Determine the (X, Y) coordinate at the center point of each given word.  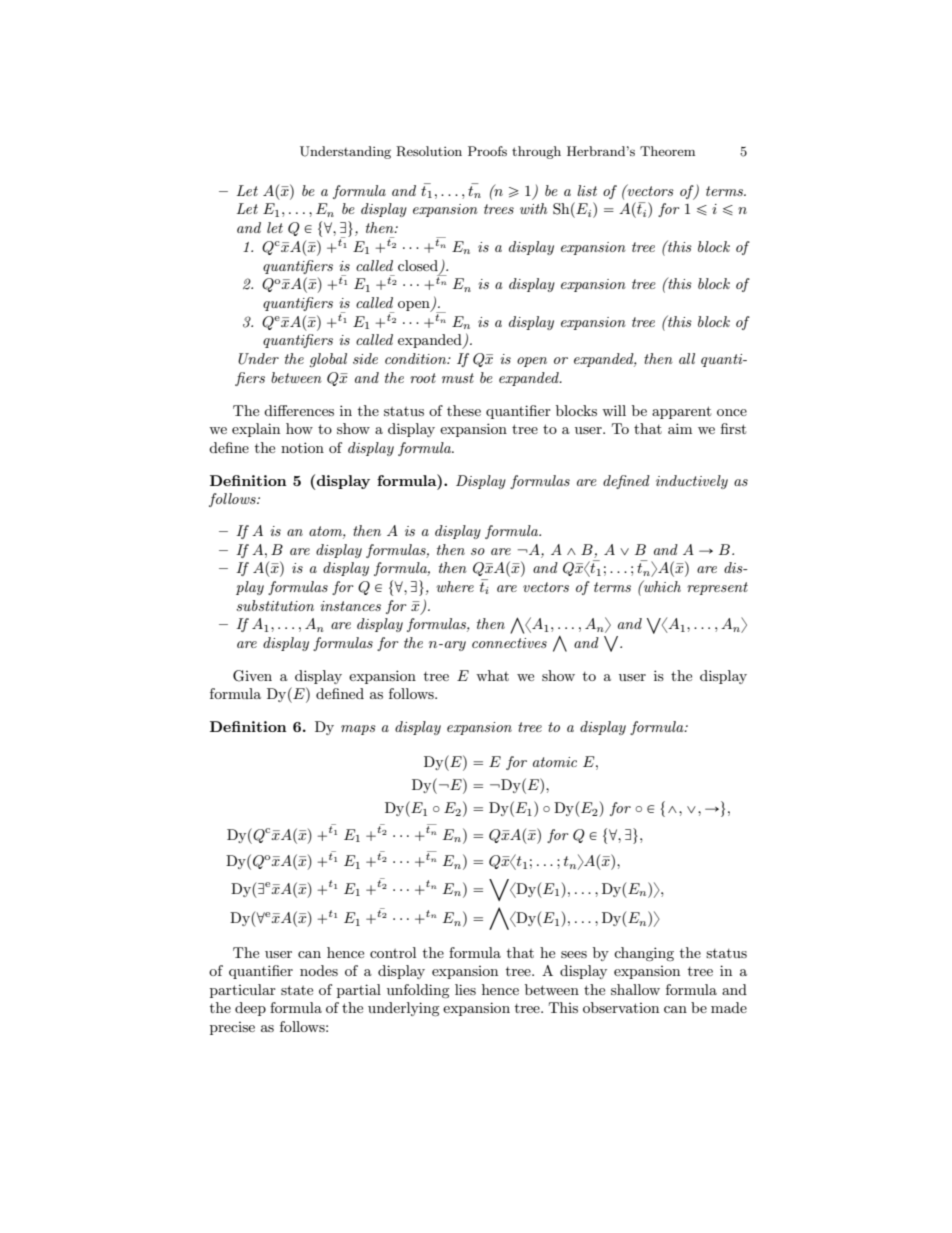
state (297, 990)
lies (465, 989)
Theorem (667, 151)
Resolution (429, 151)
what (492, 675)
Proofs (487, 151)
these (464, 410)
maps (358, 730)
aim (680, 428)
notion (302, 447)
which (661, 586)
